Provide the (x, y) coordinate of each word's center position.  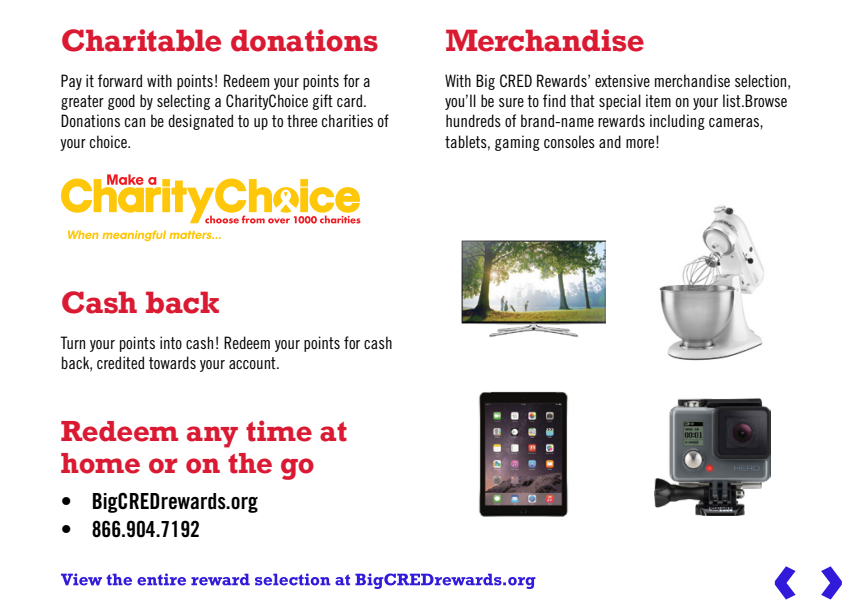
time (279, 431)
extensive (622, 80)
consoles (569, 141)
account (253, 363)
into (171, 342)
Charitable (141, 40)
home (100, 463)
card (351, 100)
